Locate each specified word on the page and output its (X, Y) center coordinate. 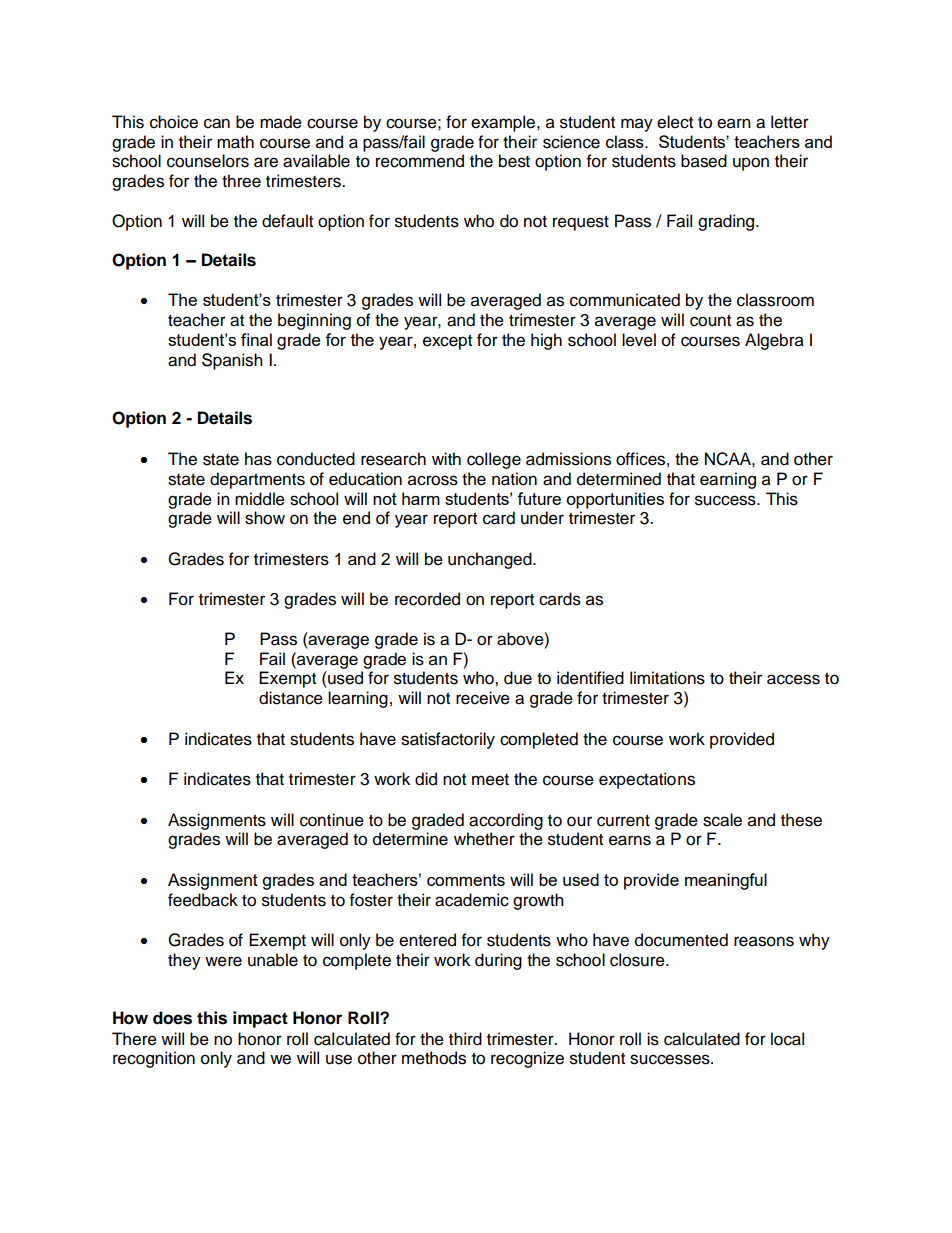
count (710, 321)
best (514, 161)
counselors (208, 161)
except (447, 342)
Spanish (232, 361)
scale (722, 820)
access (793, 679)
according (506, 821)
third (465, 1039)
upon (751, 164)
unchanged (491, 560)
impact (260, 1019)
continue (332, 820)
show (265, 518)
